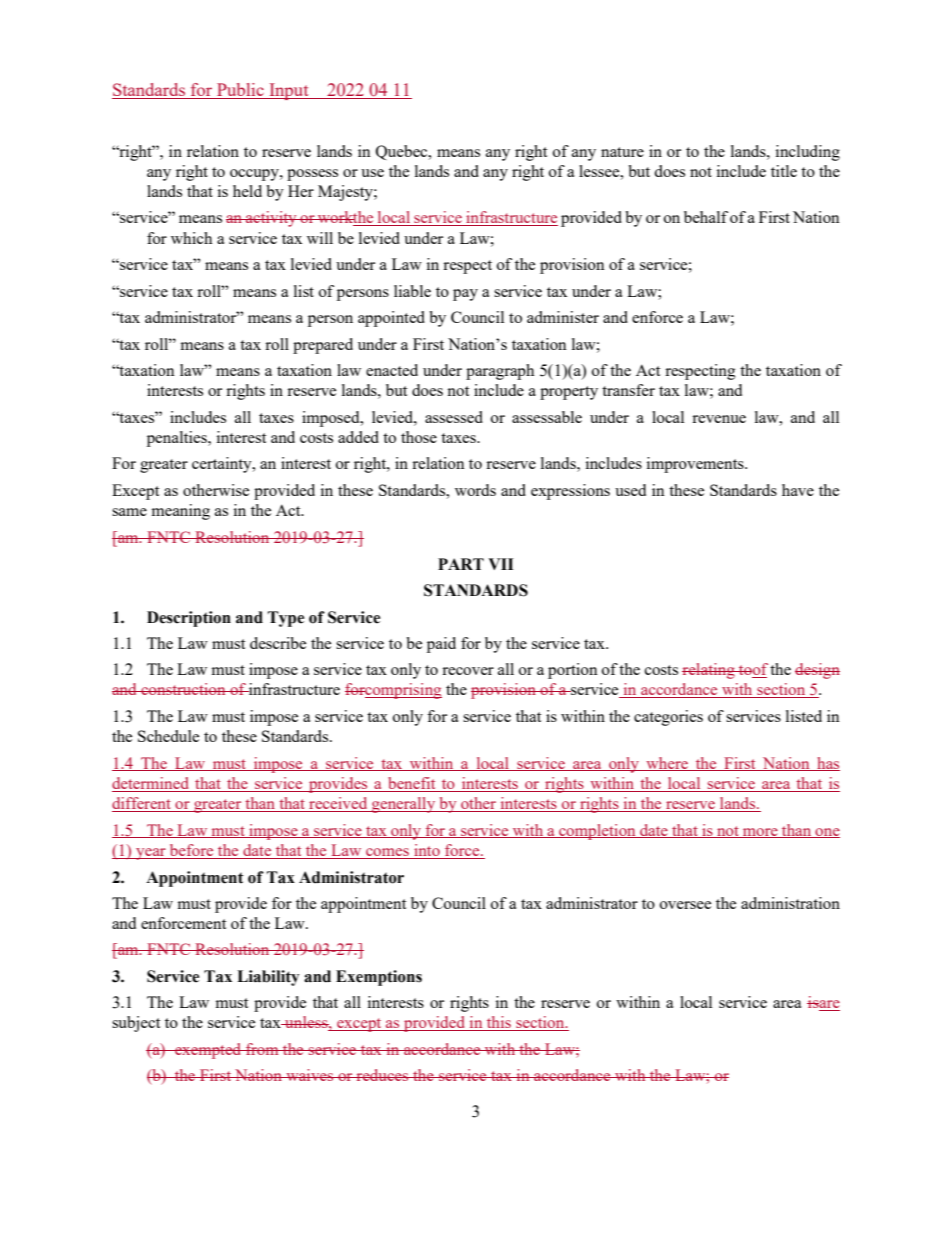  What do you see at coordinates (208, 1051) in the screenshot?
I see `exempted` at bounding box center [208, 1051].
